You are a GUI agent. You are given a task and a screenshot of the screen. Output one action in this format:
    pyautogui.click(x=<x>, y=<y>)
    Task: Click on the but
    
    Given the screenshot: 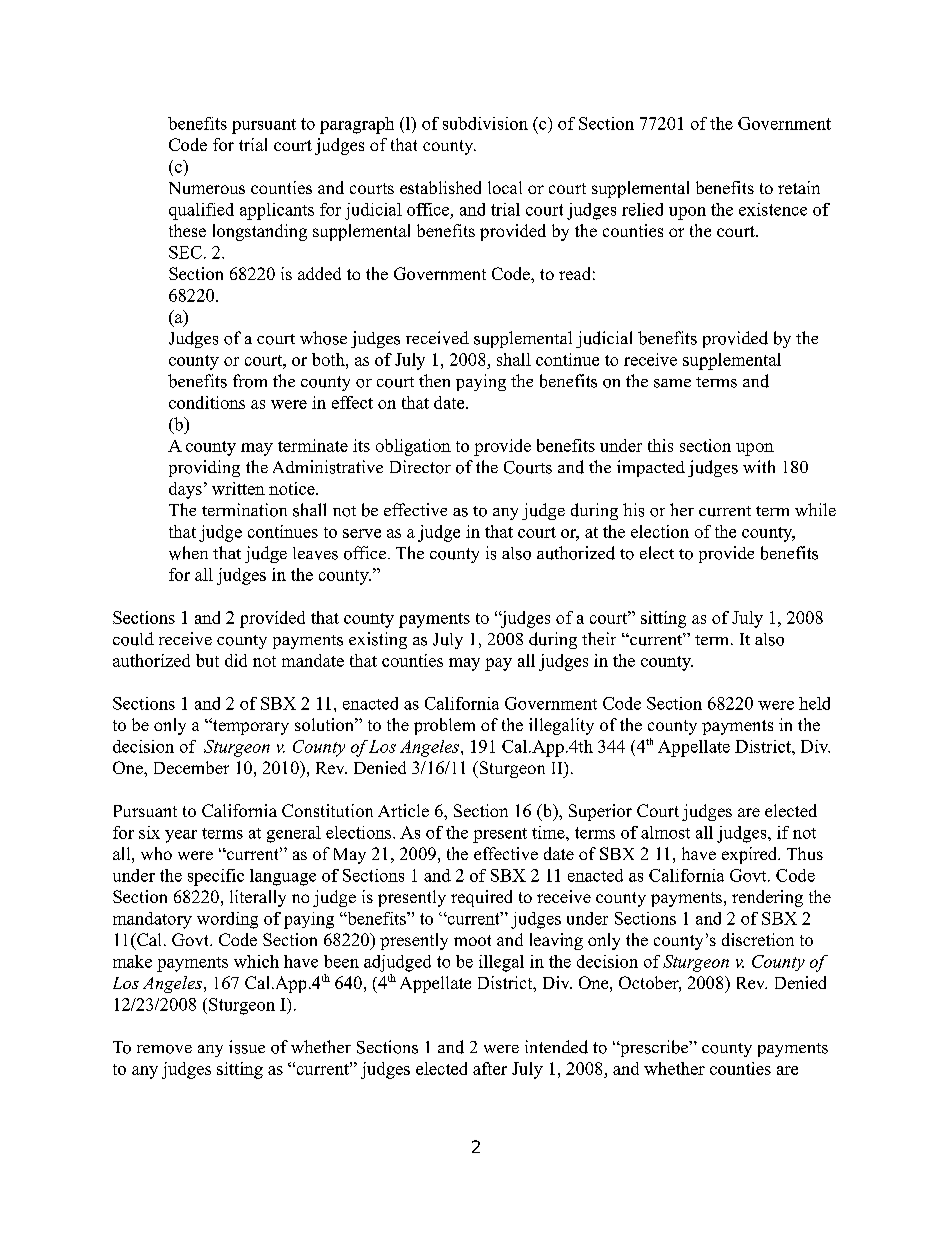 What is the action you would take?
    pyautogui.click(x=207, y=660)
